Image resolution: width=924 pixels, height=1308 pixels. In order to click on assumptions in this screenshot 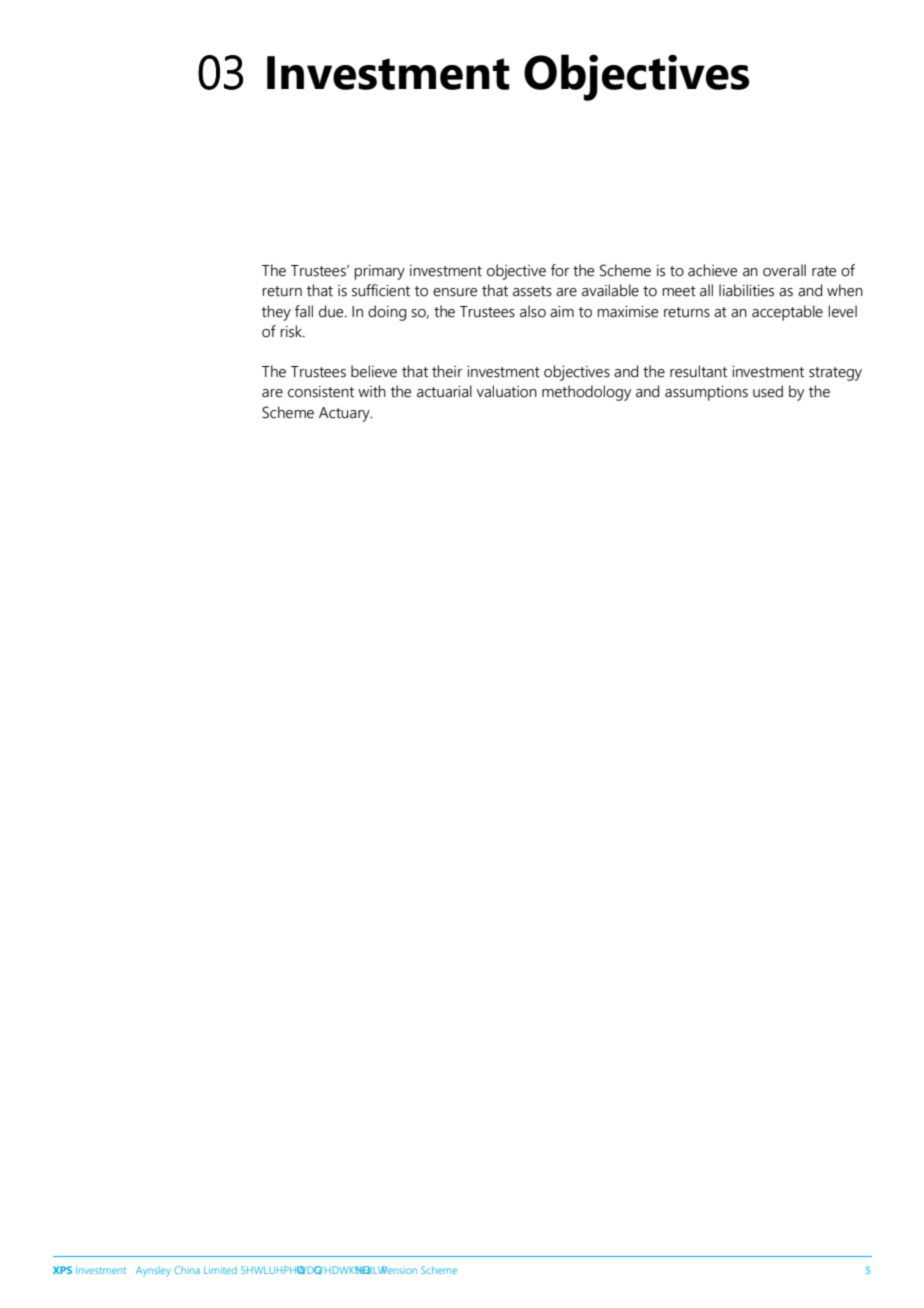, I will do `click(706, 393)`.
